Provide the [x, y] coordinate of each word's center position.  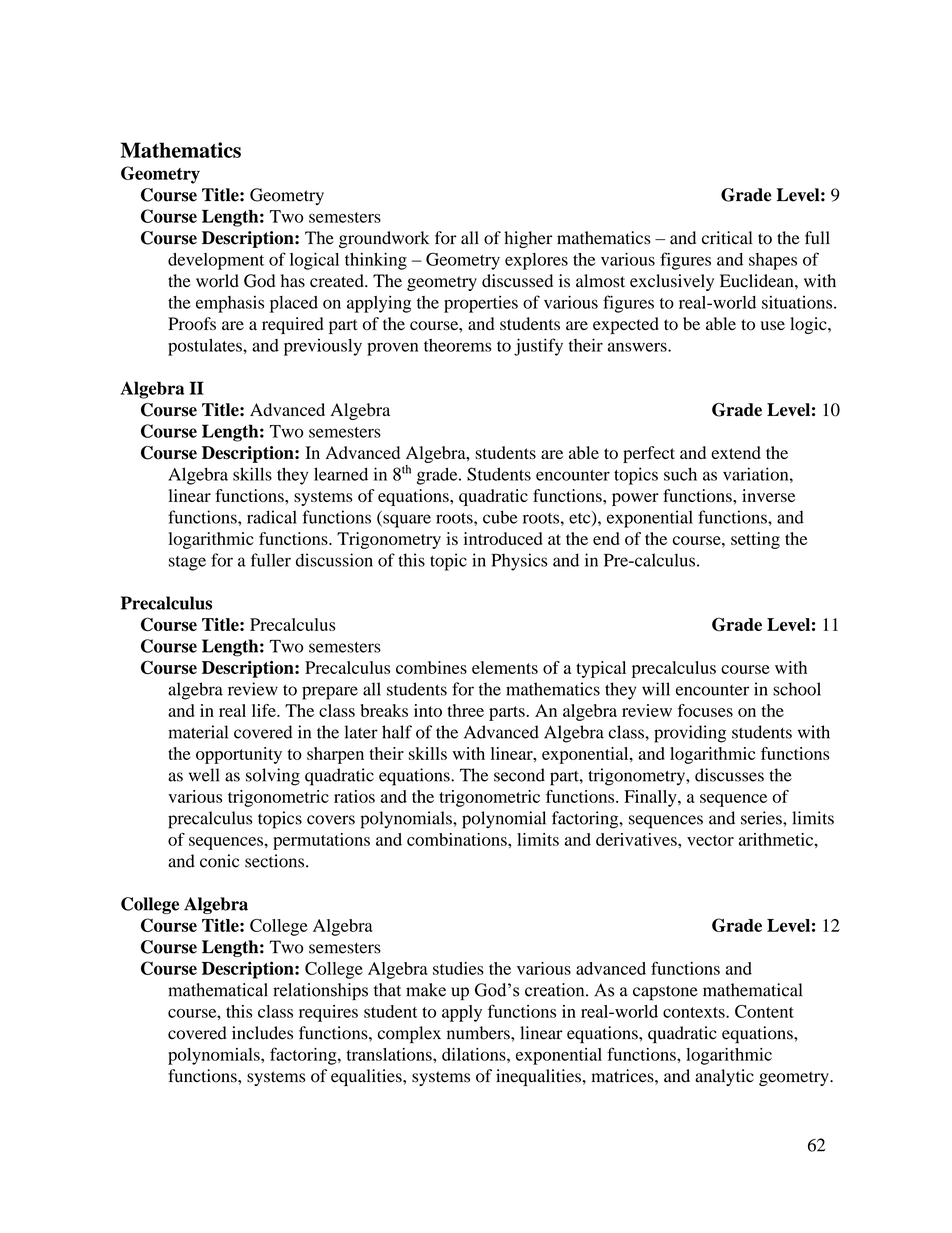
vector [710, 840]
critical [727, 238]
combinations [458, 839]
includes [262, 1033]
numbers [479, 1033]
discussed [517, 281]
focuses [705, 710]
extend [736, 452]
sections [276, 861]
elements [505, 667]
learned [341, 474]
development [216, 261]
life [265, 710]
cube [500, 517]
